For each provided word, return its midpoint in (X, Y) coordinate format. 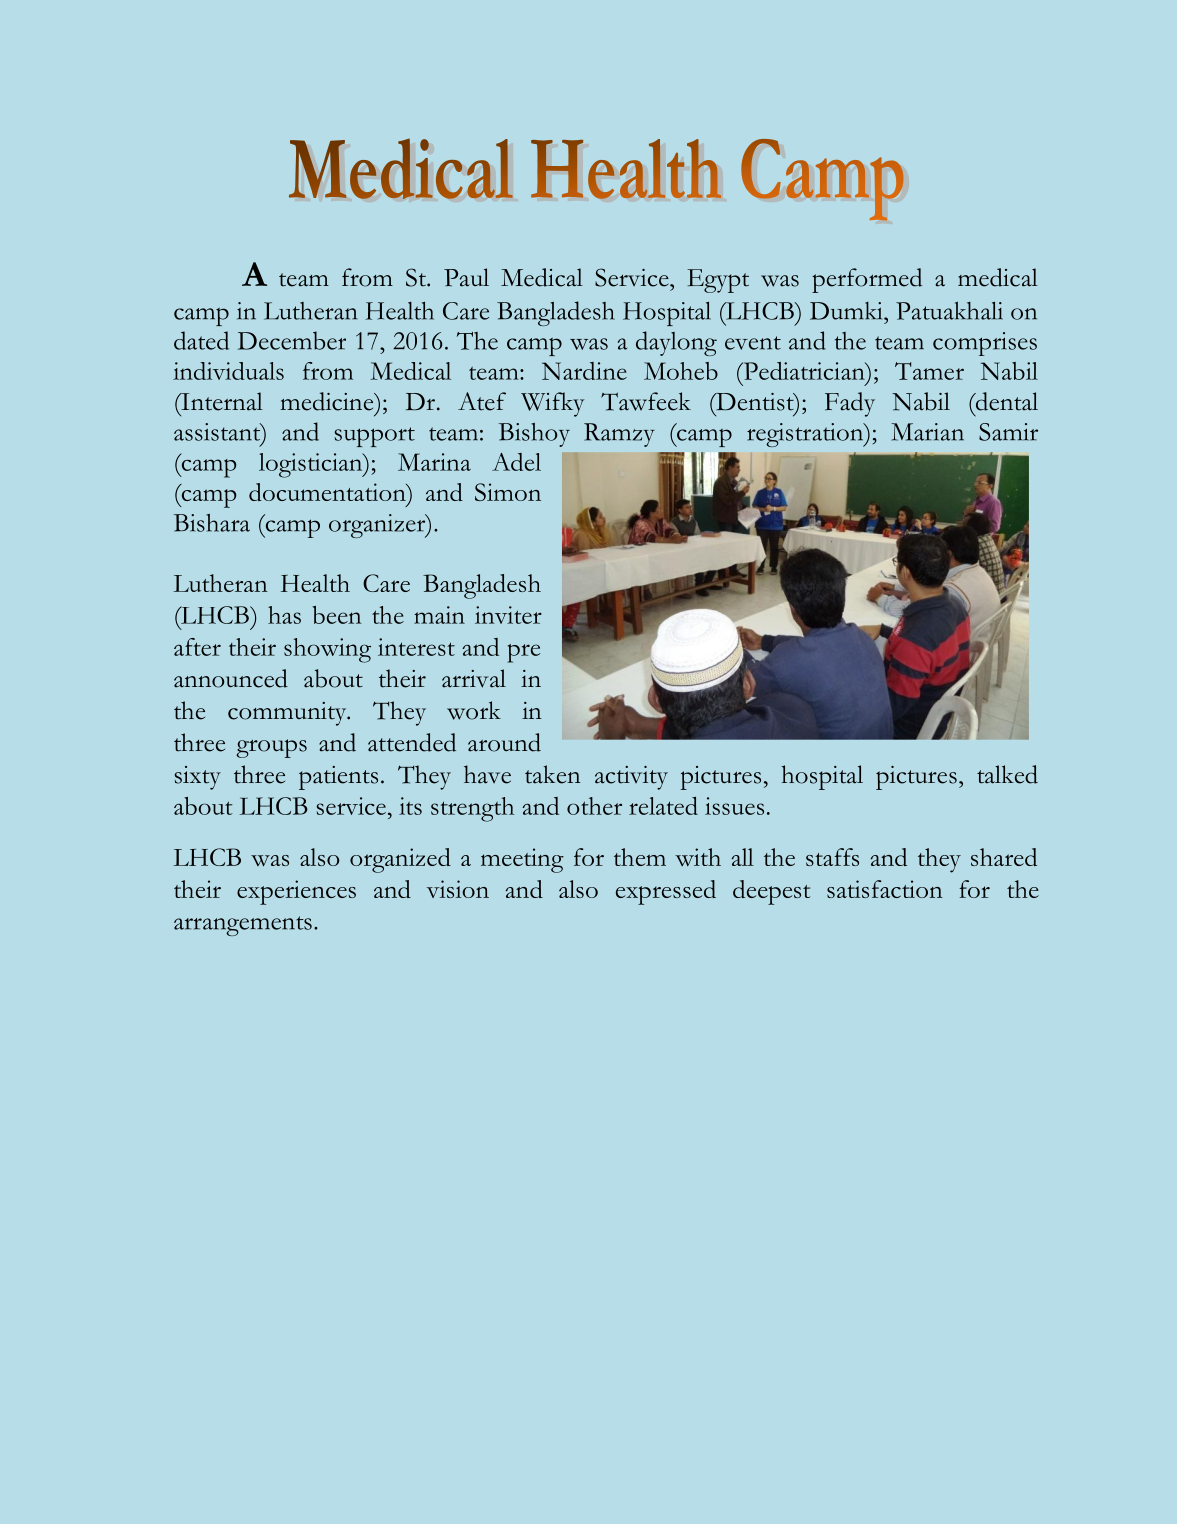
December (292, 340)
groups (271, 748)
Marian (927, 432)
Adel (516, 462)
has (284, 615)
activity (631, 778)
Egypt (718, 281)
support (375, 437)
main (439, 615)
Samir (1008, 432)
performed (867, 280)
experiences (296, 892)
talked (1007, 774)
